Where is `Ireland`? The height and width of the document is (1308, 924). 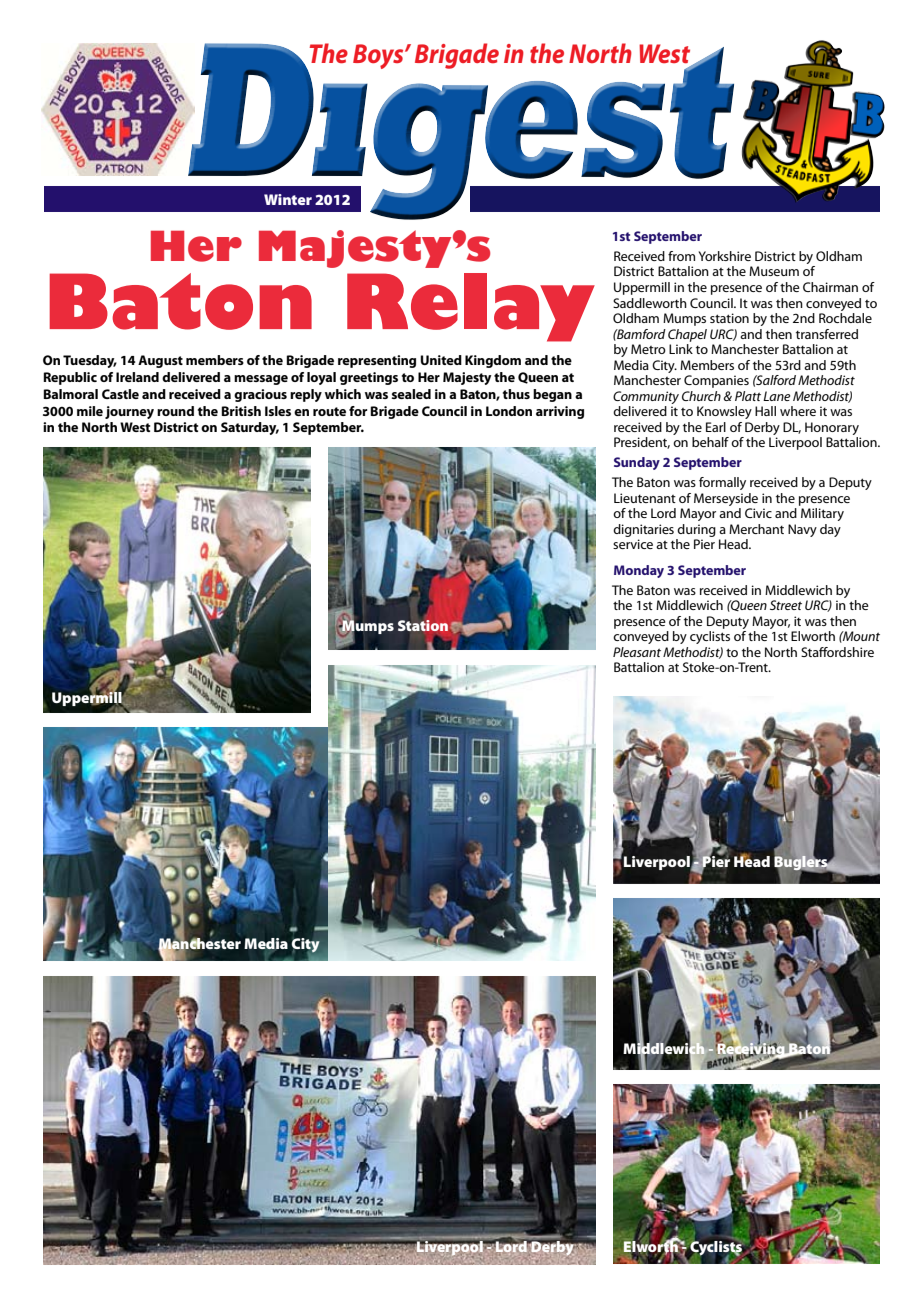 Ireland is located at coordinates (137, 377).
